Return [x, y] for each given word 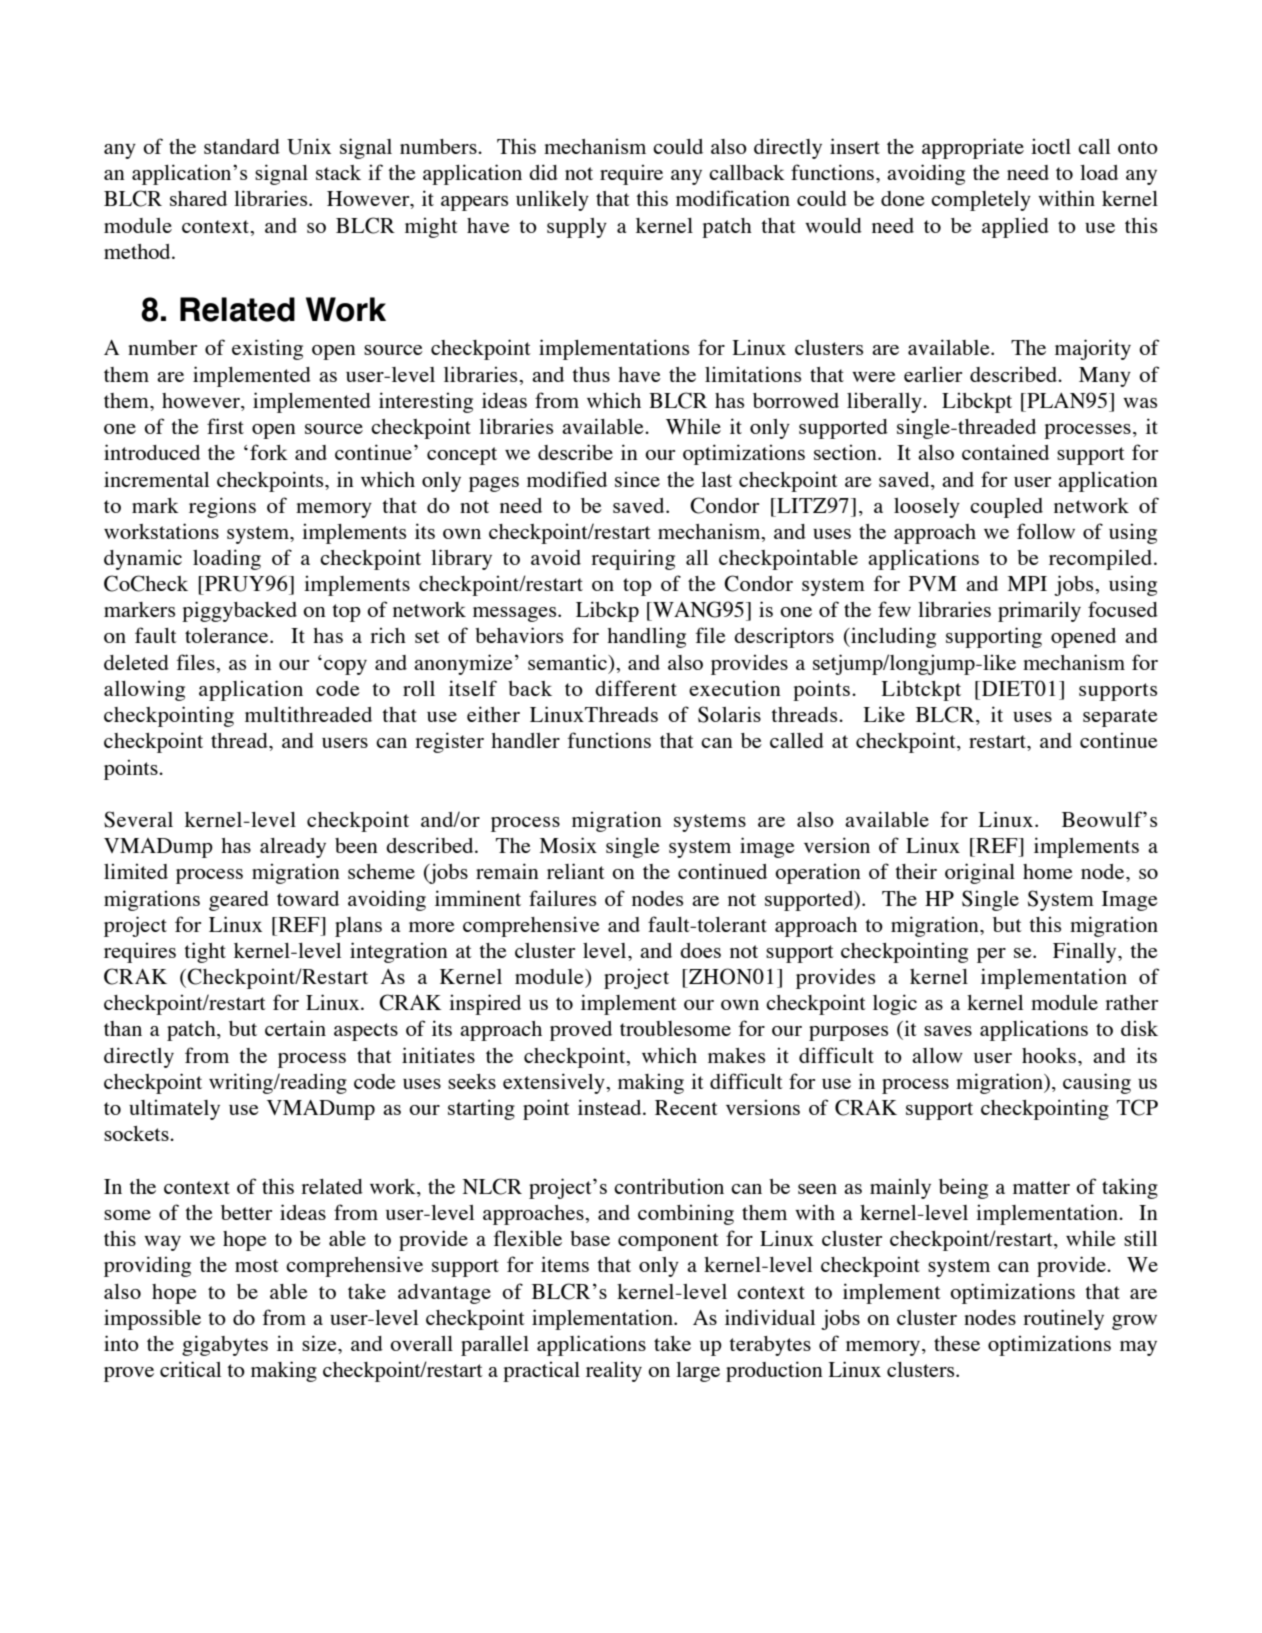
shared [198, 198]
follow [1046, 531]
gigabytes [225, 1345]
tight [205, 952]
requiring [633, 559]
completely [981, 201]
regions [222, 507]
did [543, 172]
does [700, 950]
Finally [1086, 952]
